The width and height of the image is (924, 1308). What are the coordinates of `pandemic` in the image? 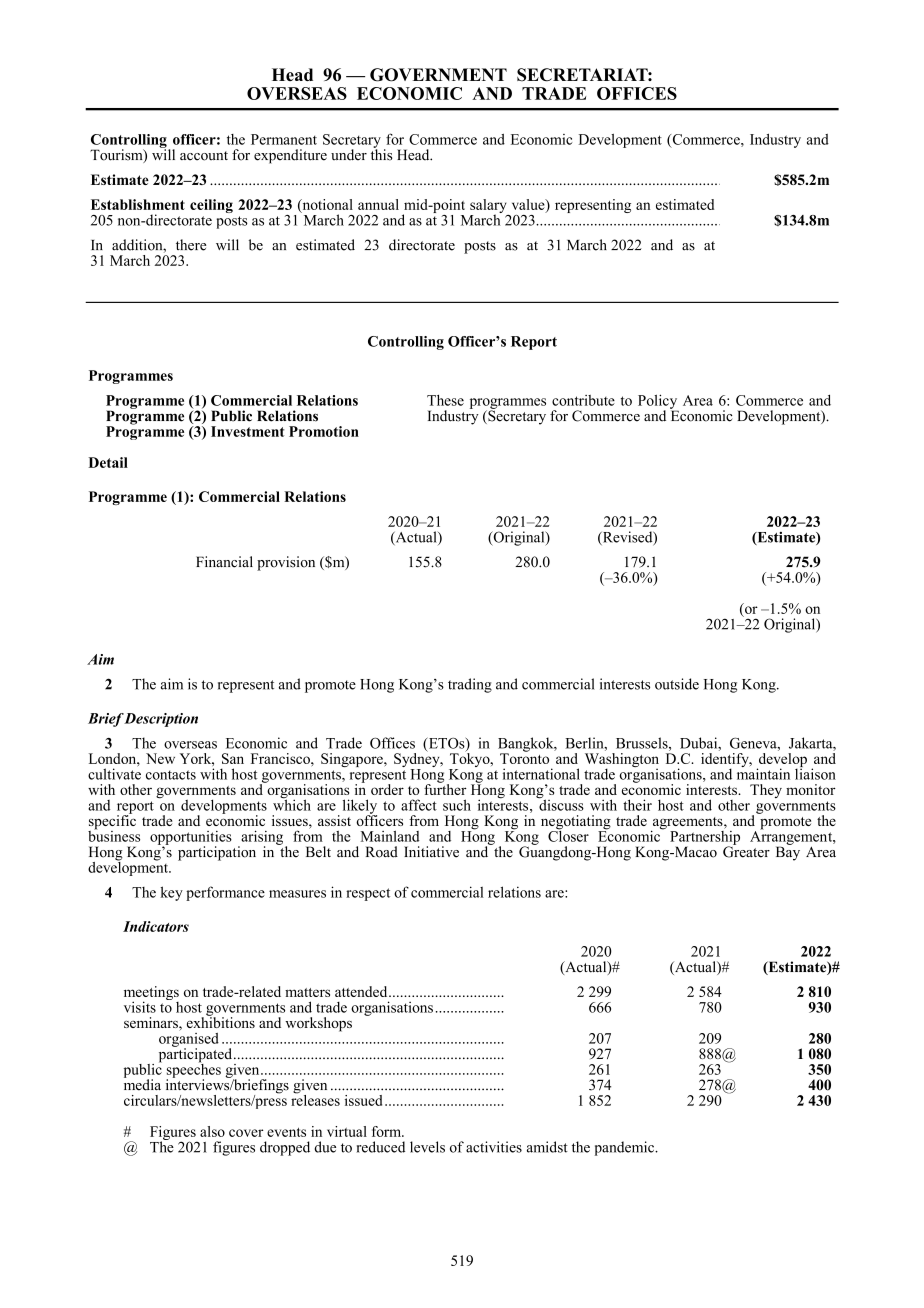 It's located at (626, 1148).
